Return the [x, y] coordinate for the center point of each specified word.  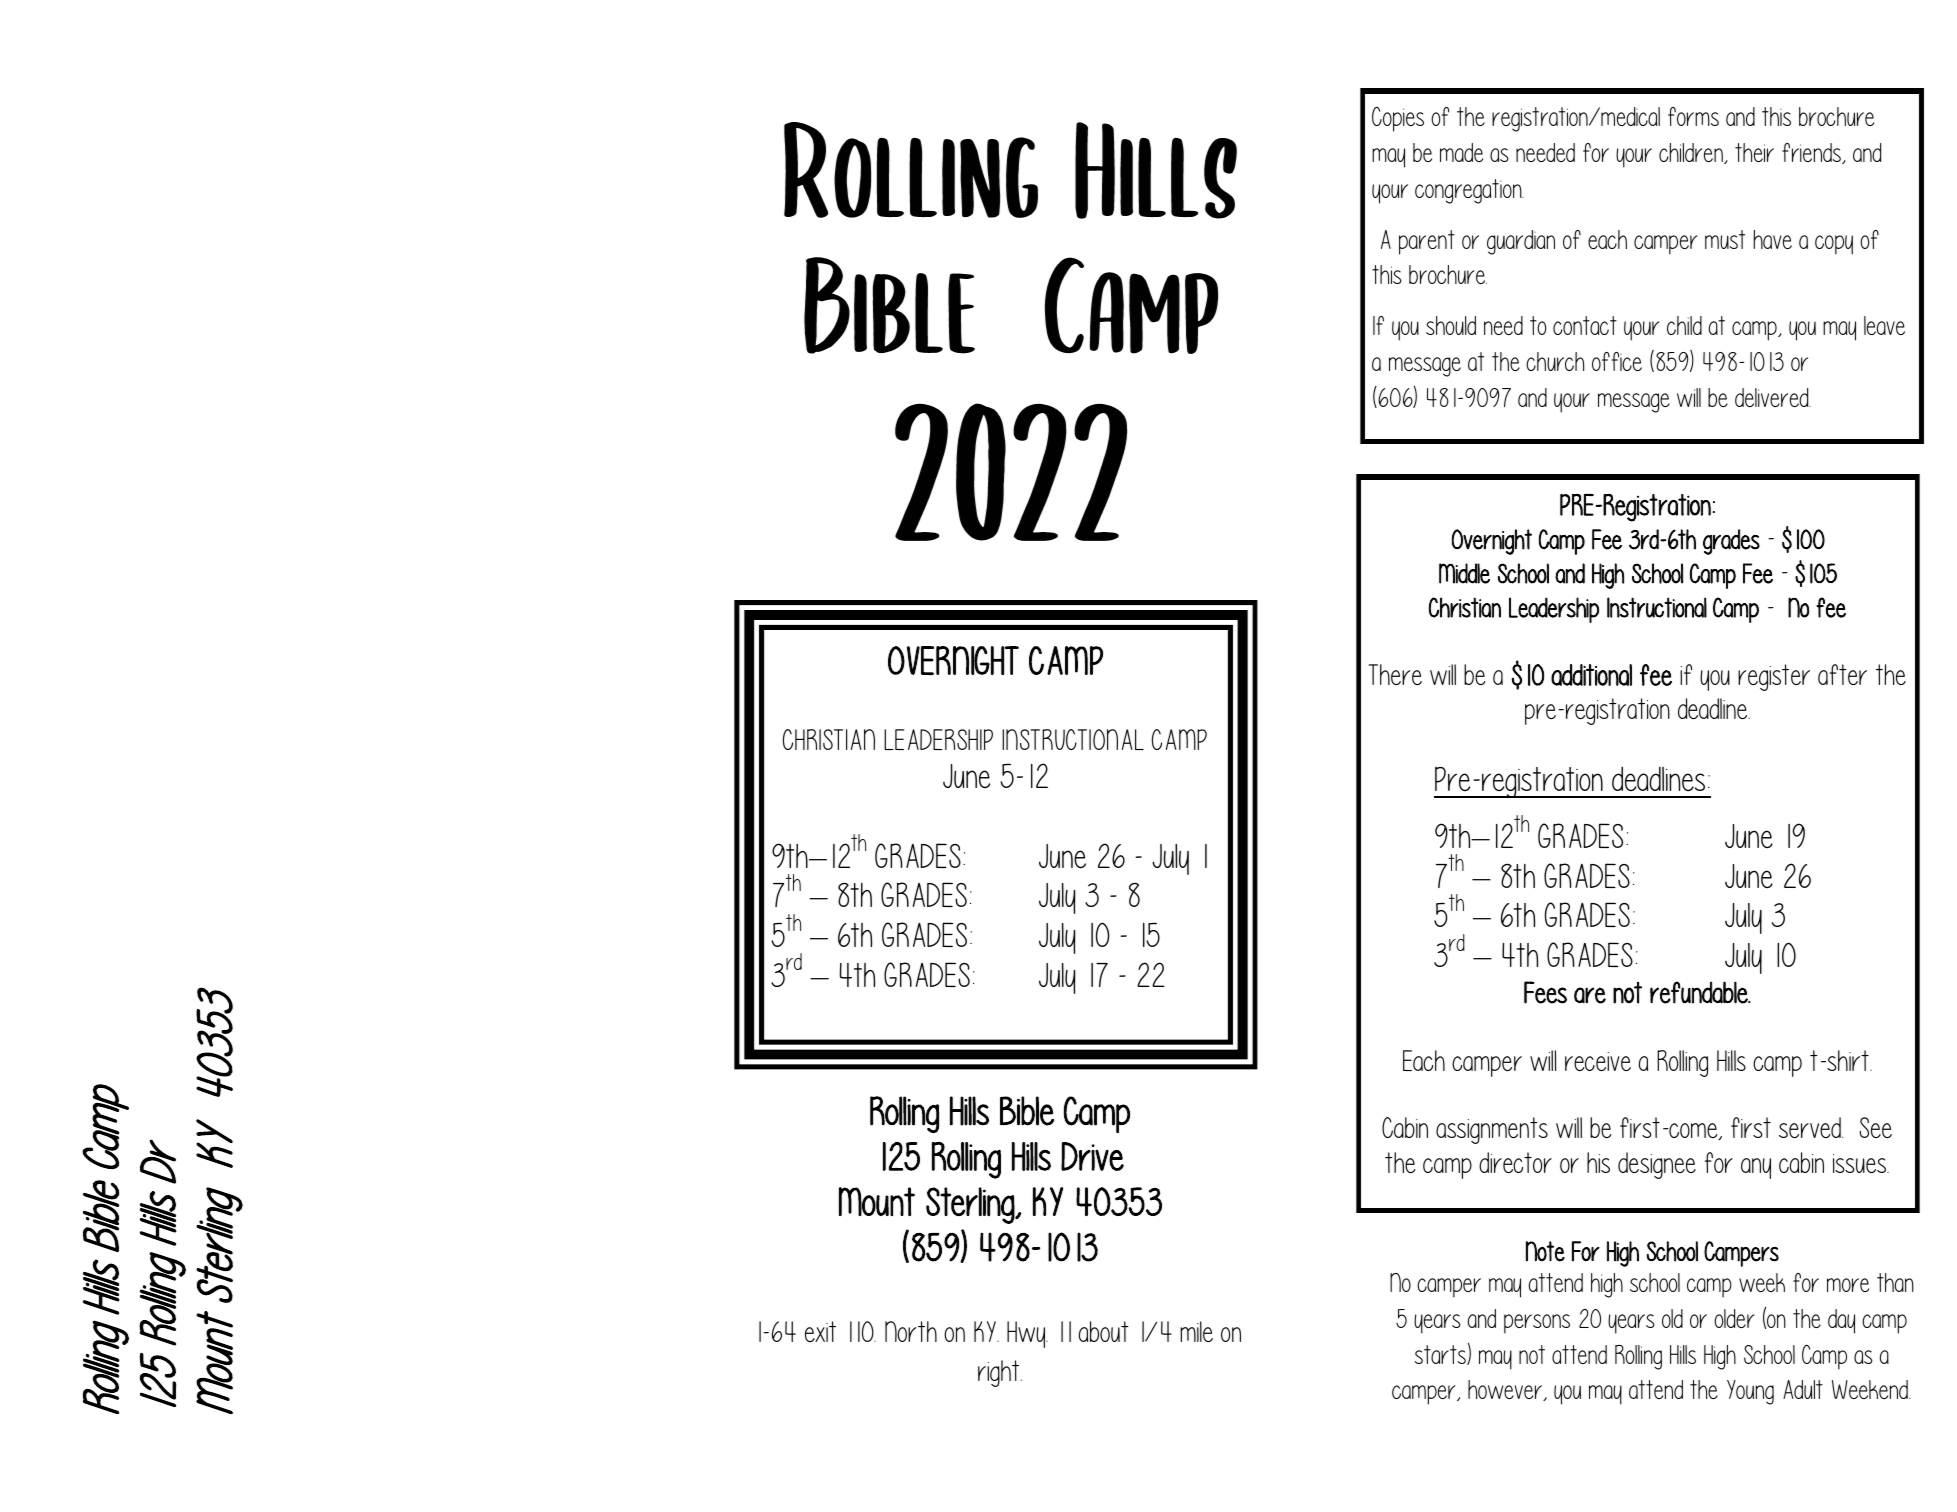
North [911, 1331]
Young [1750, 1392]
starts [1441, 1355]
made [1461, 152]
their [1754, 152]
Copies [1398, 119]
